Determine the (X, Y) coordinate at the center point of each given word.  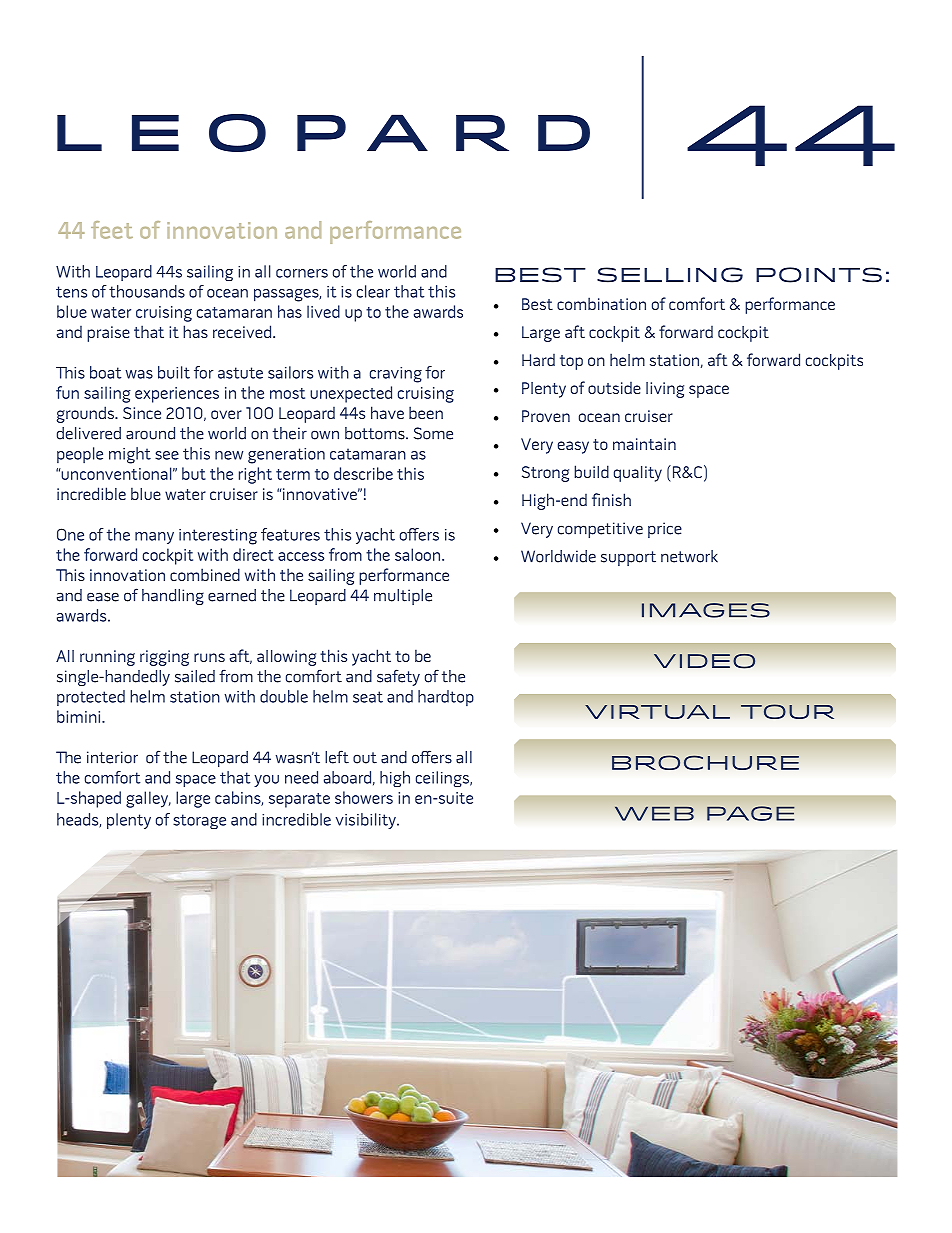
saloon (419, 554)
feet (112, 230)
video (704, 661)
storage (199, 821)
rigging (164, 658)
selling (670, 275)
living (665, 390)
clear (373, 291)
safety (398, 677)
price (665, 530)
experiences (177, 395)
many (154, 538)
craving (396, 375)
